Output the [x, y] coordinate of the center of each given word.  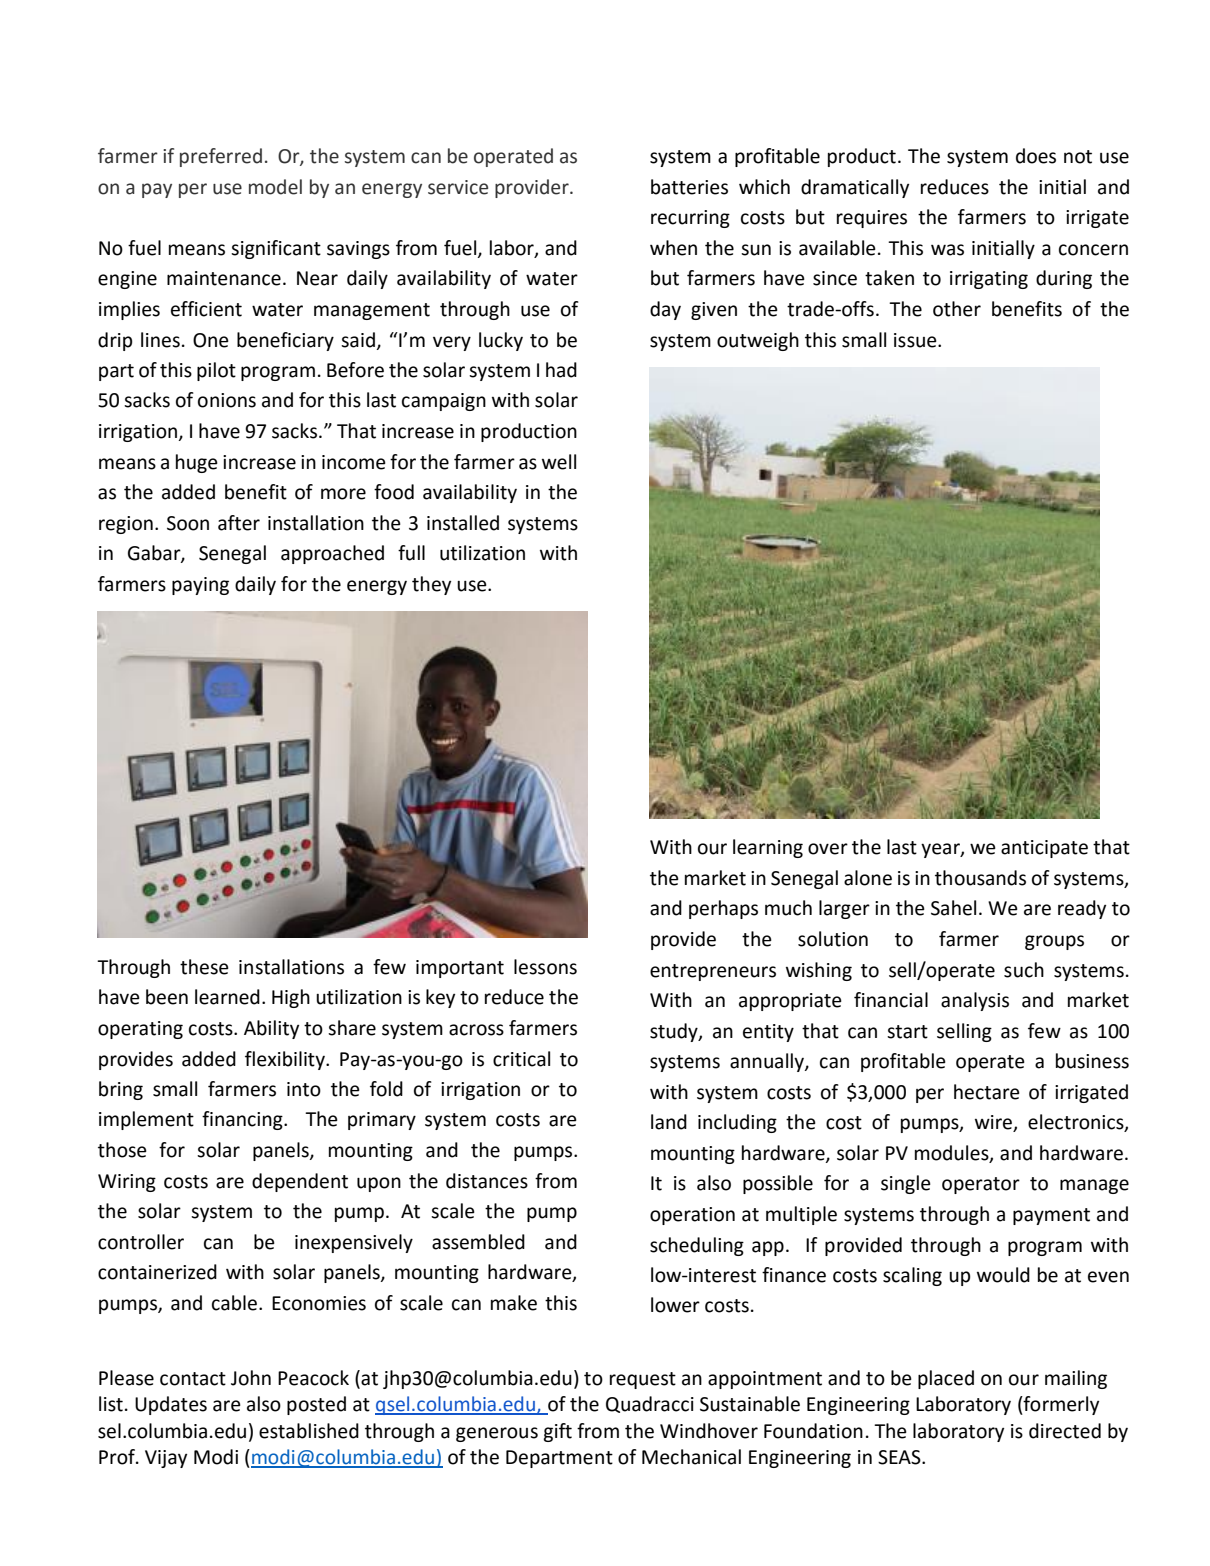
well [559, 462]
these [204, 967]
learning [768, 848]
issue [916, 340]
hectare [987, 1092]
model [275, 187]
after [239, 523]
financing [243, 1120]
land [669, 1122]
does [1036, 156]
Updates [171, 1405]
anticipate [1044, 849]
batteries [689, 187]
